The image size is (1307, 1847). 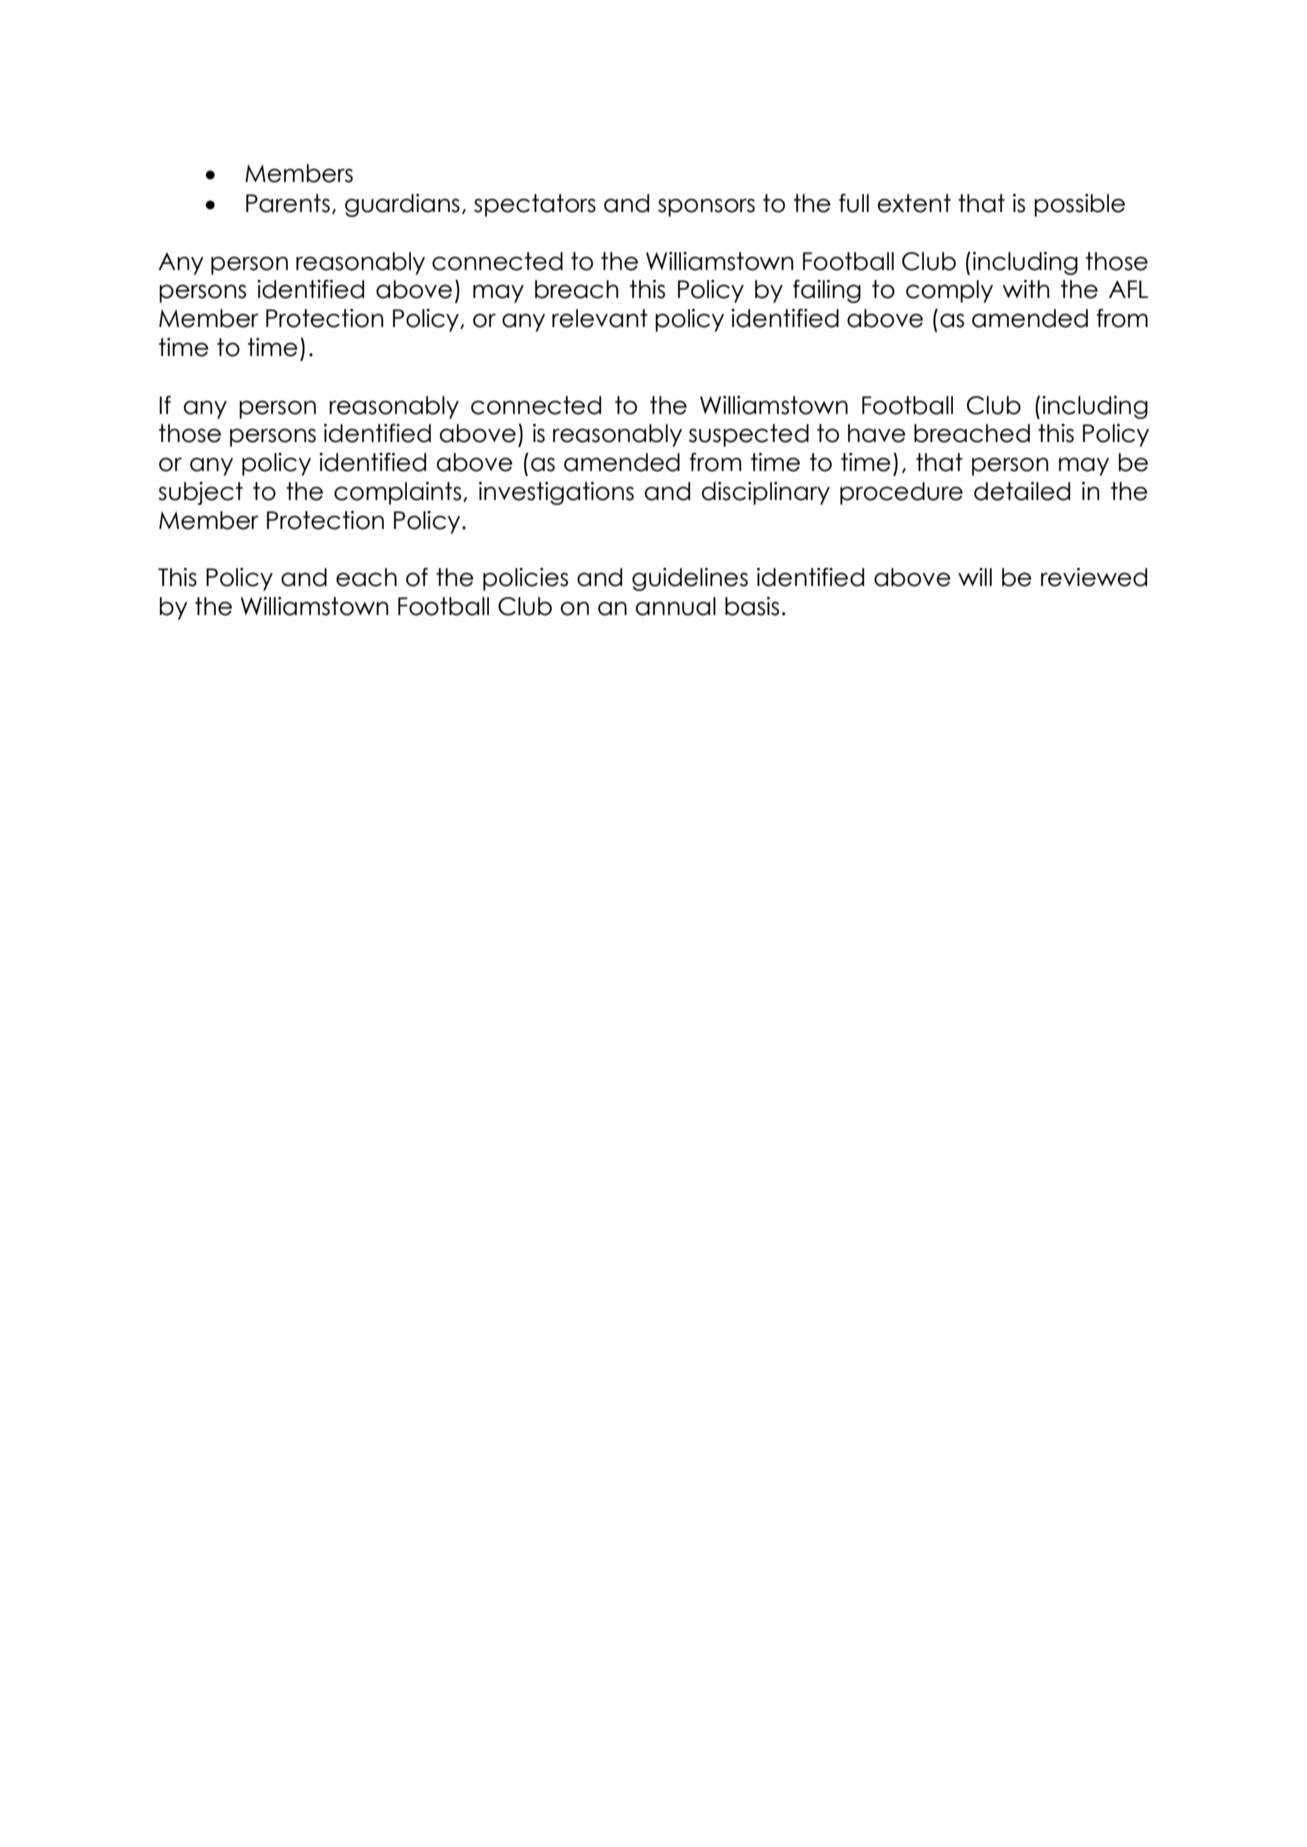 I want to click on complaints, so click(x=399, y=493).
